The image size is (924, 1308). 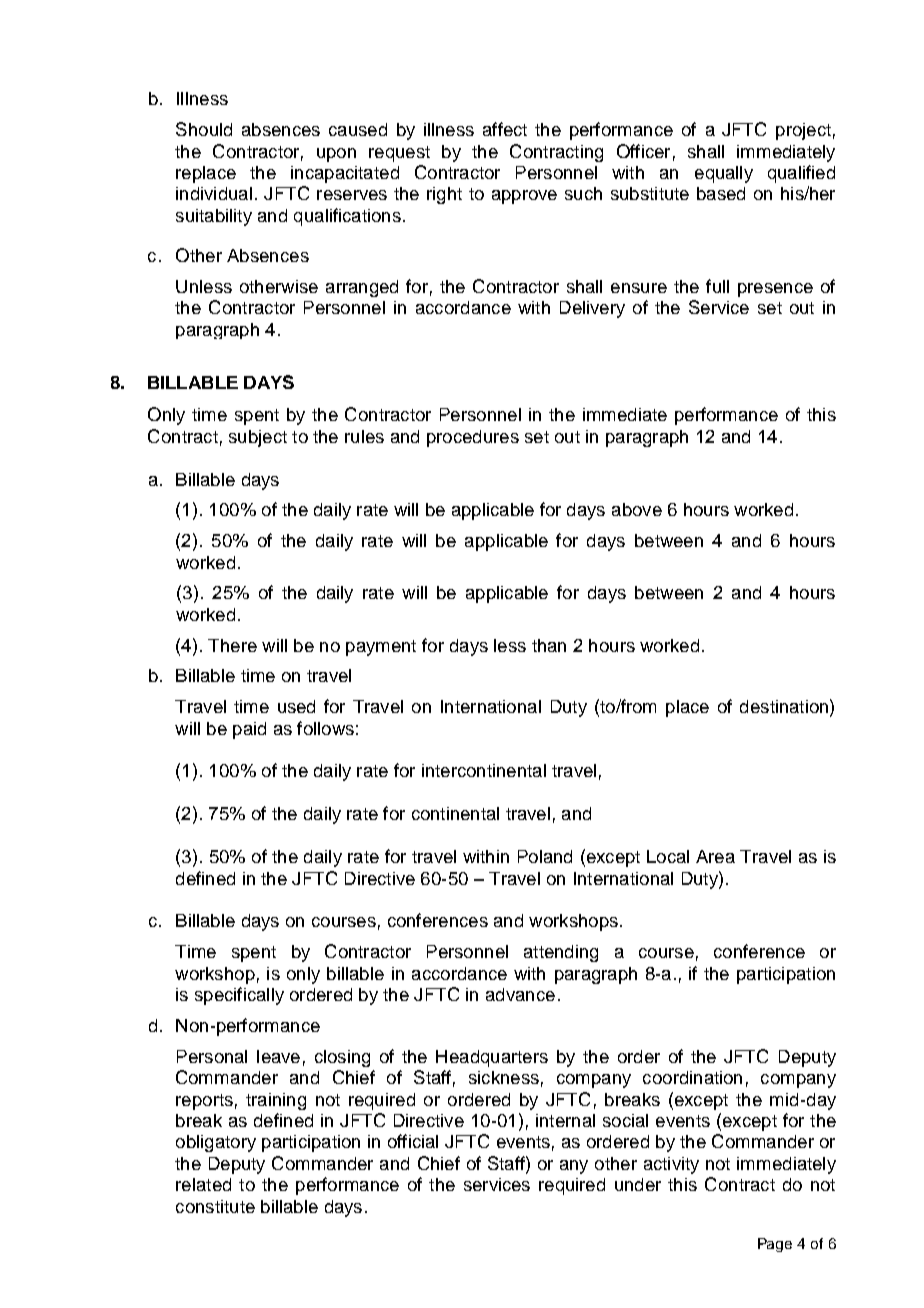 I want to click on coordination, so click(x=692, y=1077).
